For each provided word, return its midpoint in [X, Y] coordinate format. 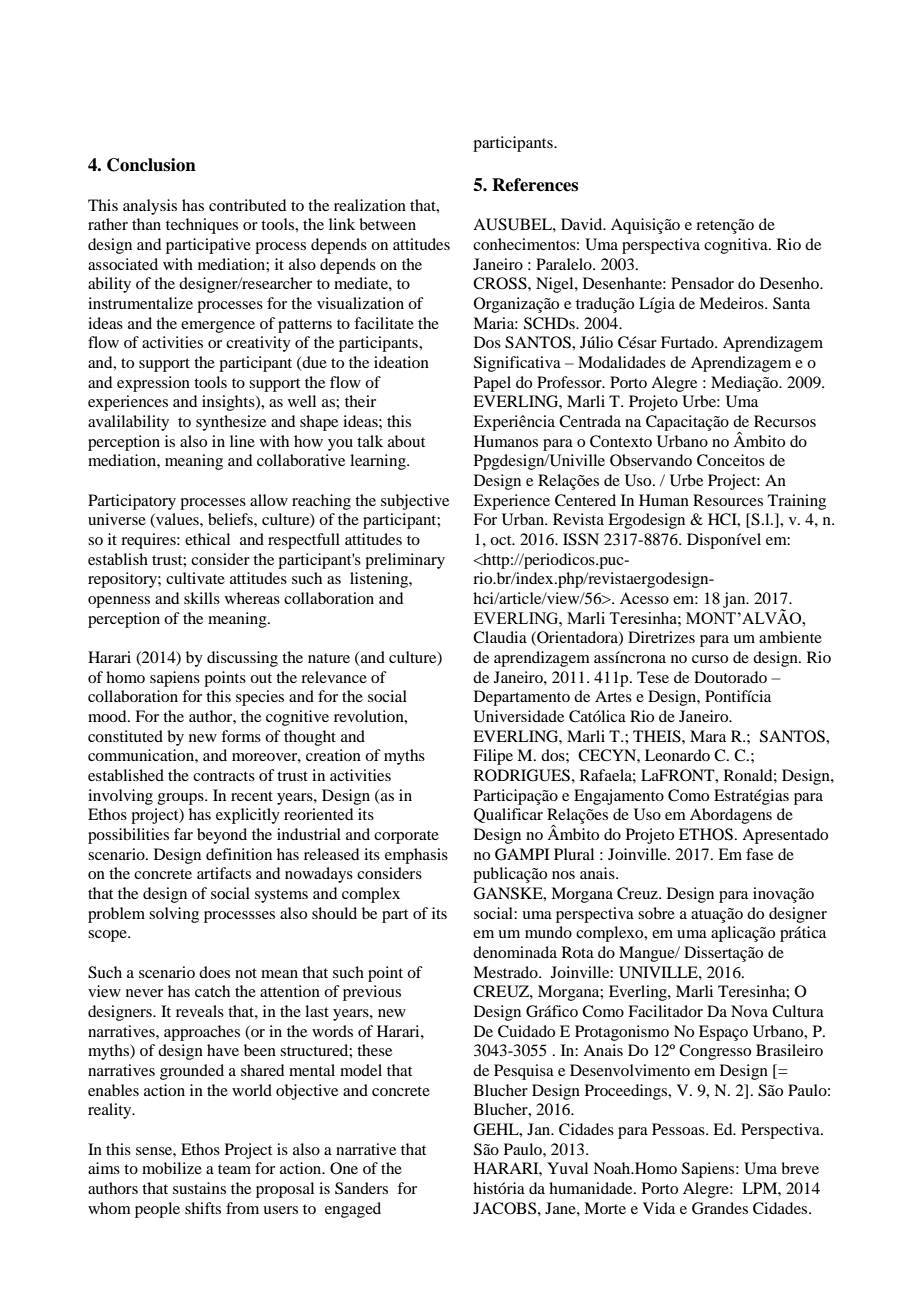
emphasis [416, 856]
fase [759, 854]
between [387, 224]
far [183, 834]
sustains [199, 1188]
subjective [415, 502]
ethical [207, 539]
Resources [728, 500]
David [583, 224]
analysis [150, 207]
